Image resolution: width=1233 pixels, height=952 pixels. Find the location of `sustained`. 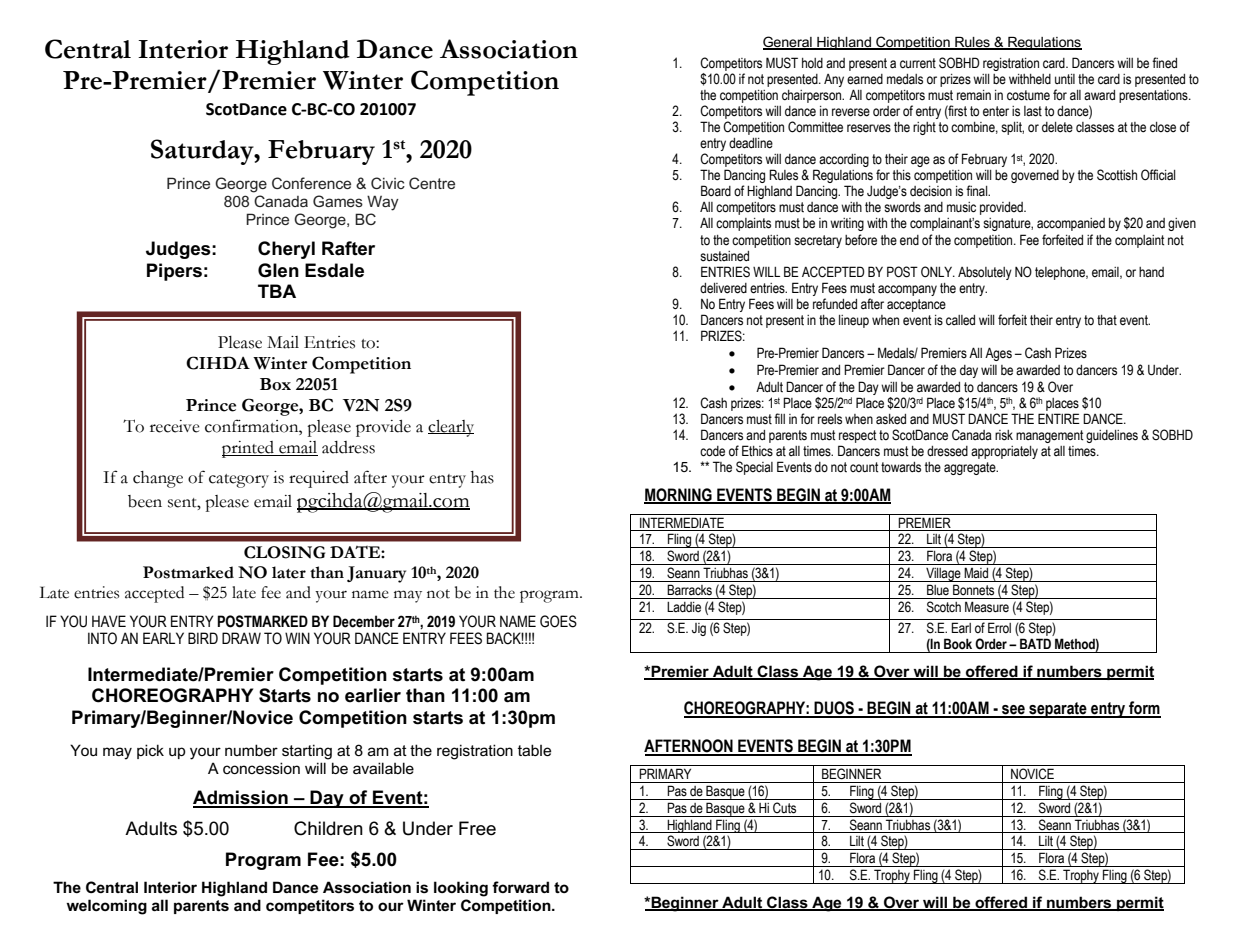

sustained is located at coordinates (724, 256).
